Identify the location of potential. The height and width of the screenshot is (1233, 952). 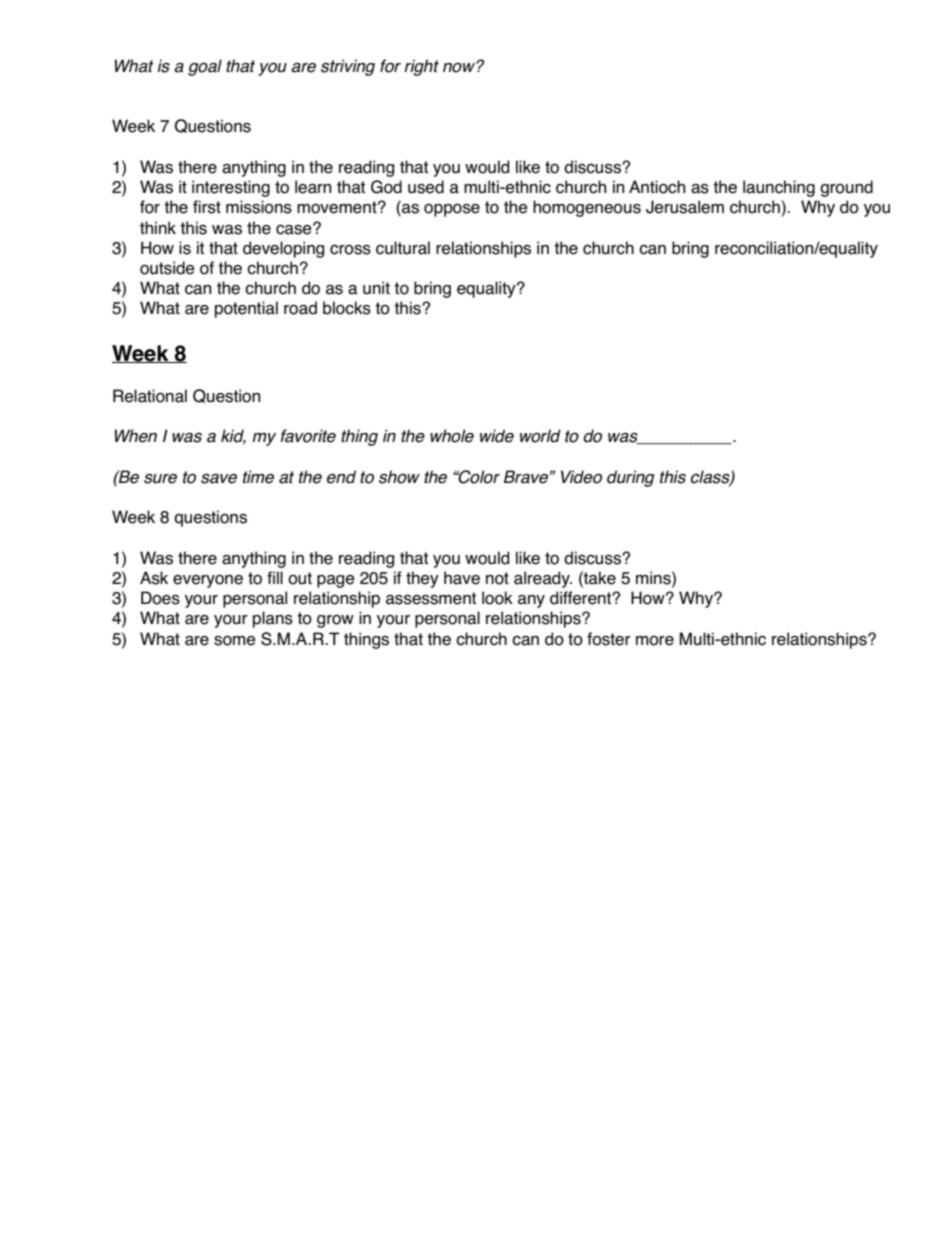
(246, 309).
